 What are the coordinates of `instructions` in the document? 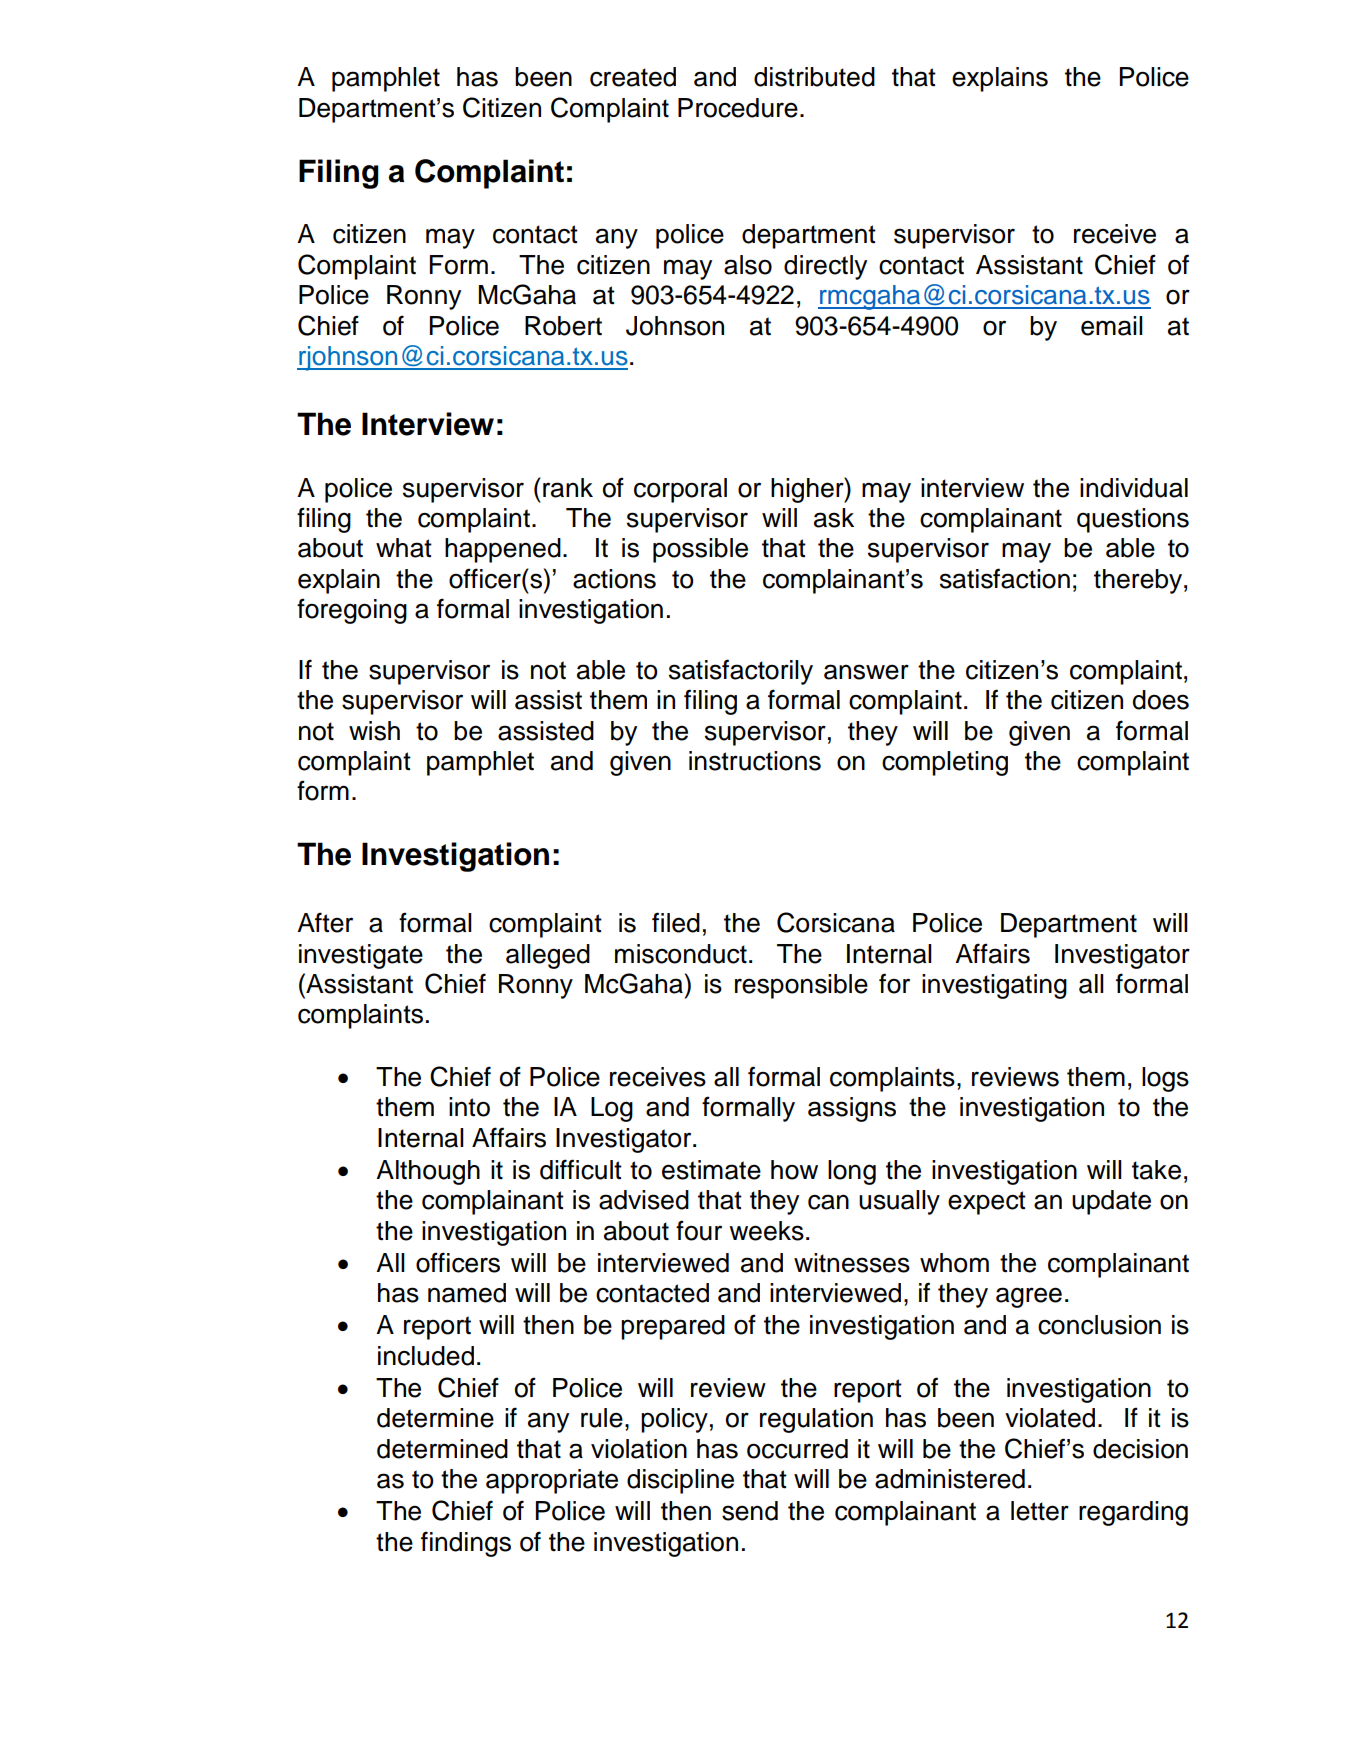 It's located at (755, 761).
